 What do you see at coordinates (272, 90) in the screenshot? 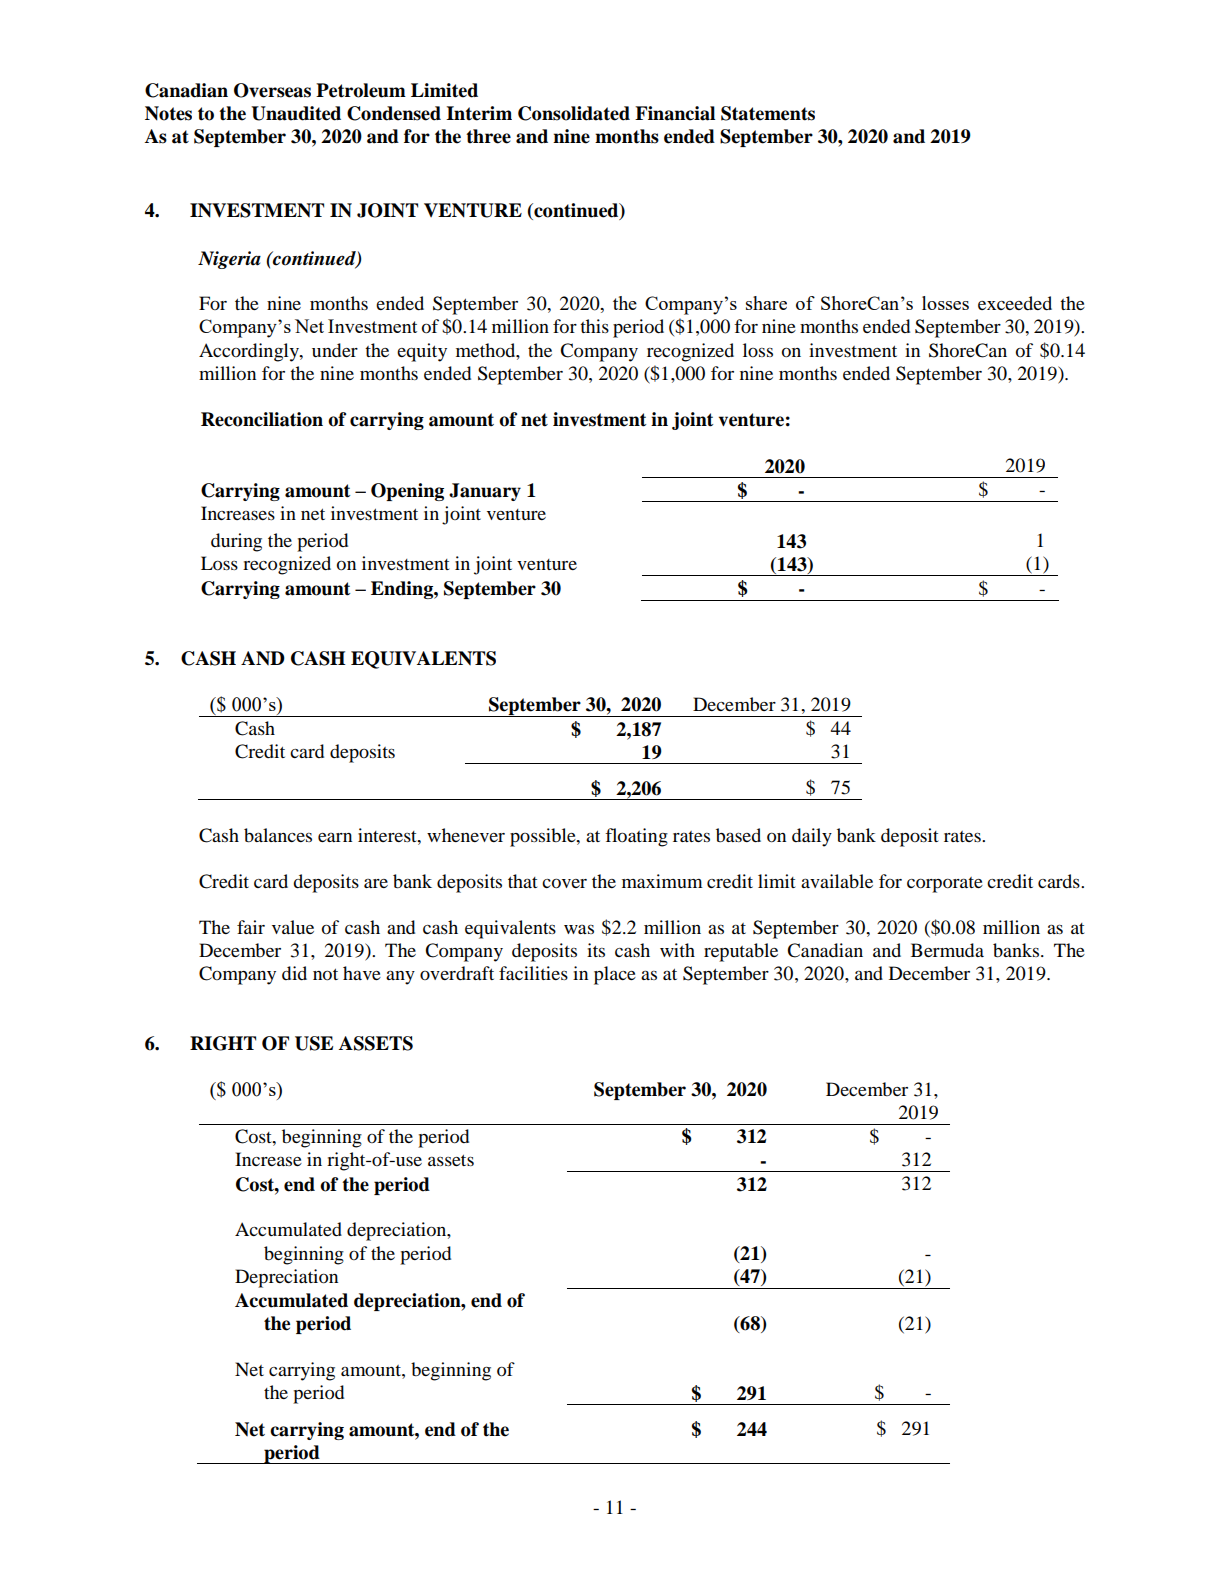
I see `Overseas` at bounding box center [272, 90].
